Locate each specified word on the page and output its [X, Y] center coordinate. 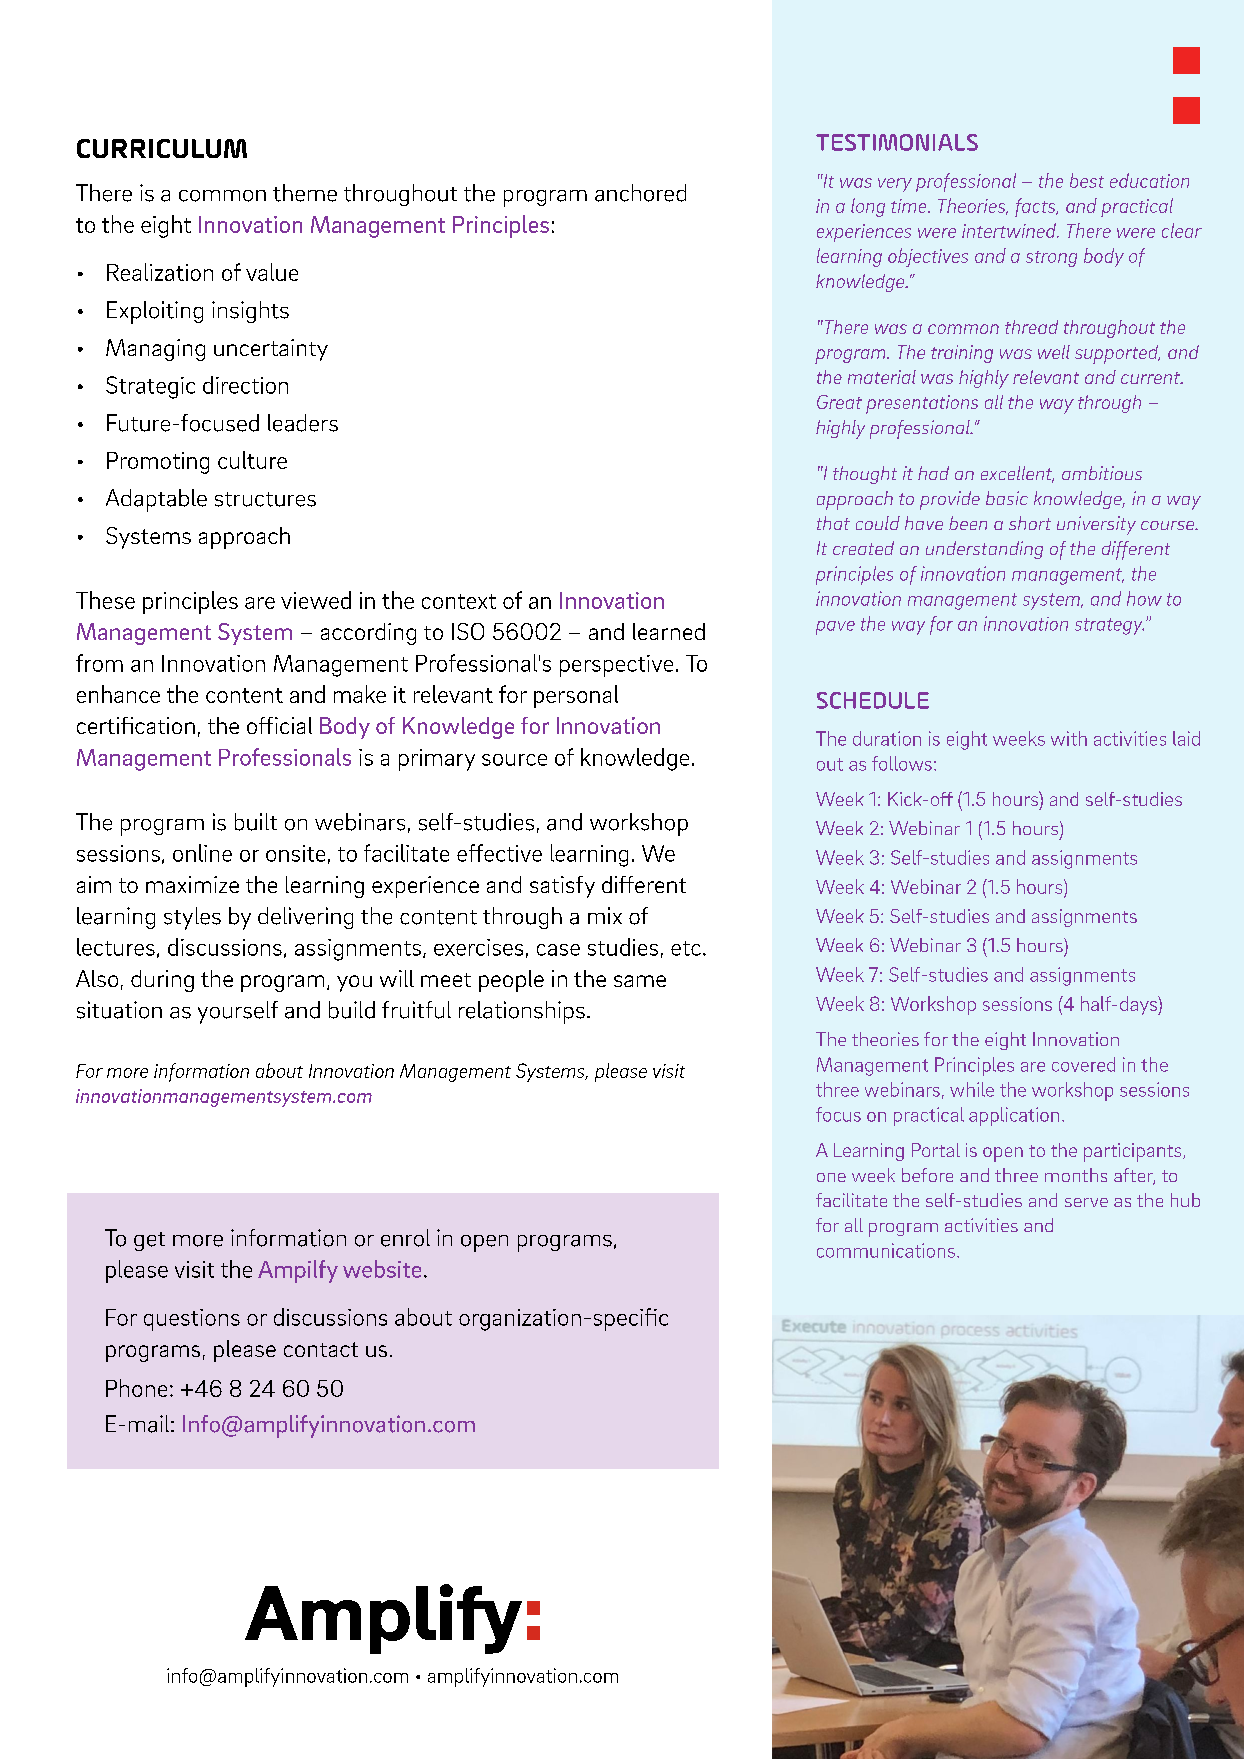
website [382, 1269]
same [640, 981]
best [1087, 180]
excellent [1017, 474]
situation [119, 1010]
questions [192, 1320]
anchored [640, 193]
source [514, 760]
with [1069, 738]
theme [305, 193]
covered [1083, 1064]
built [256, 822]
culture [252, 460]
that [833, 523]
